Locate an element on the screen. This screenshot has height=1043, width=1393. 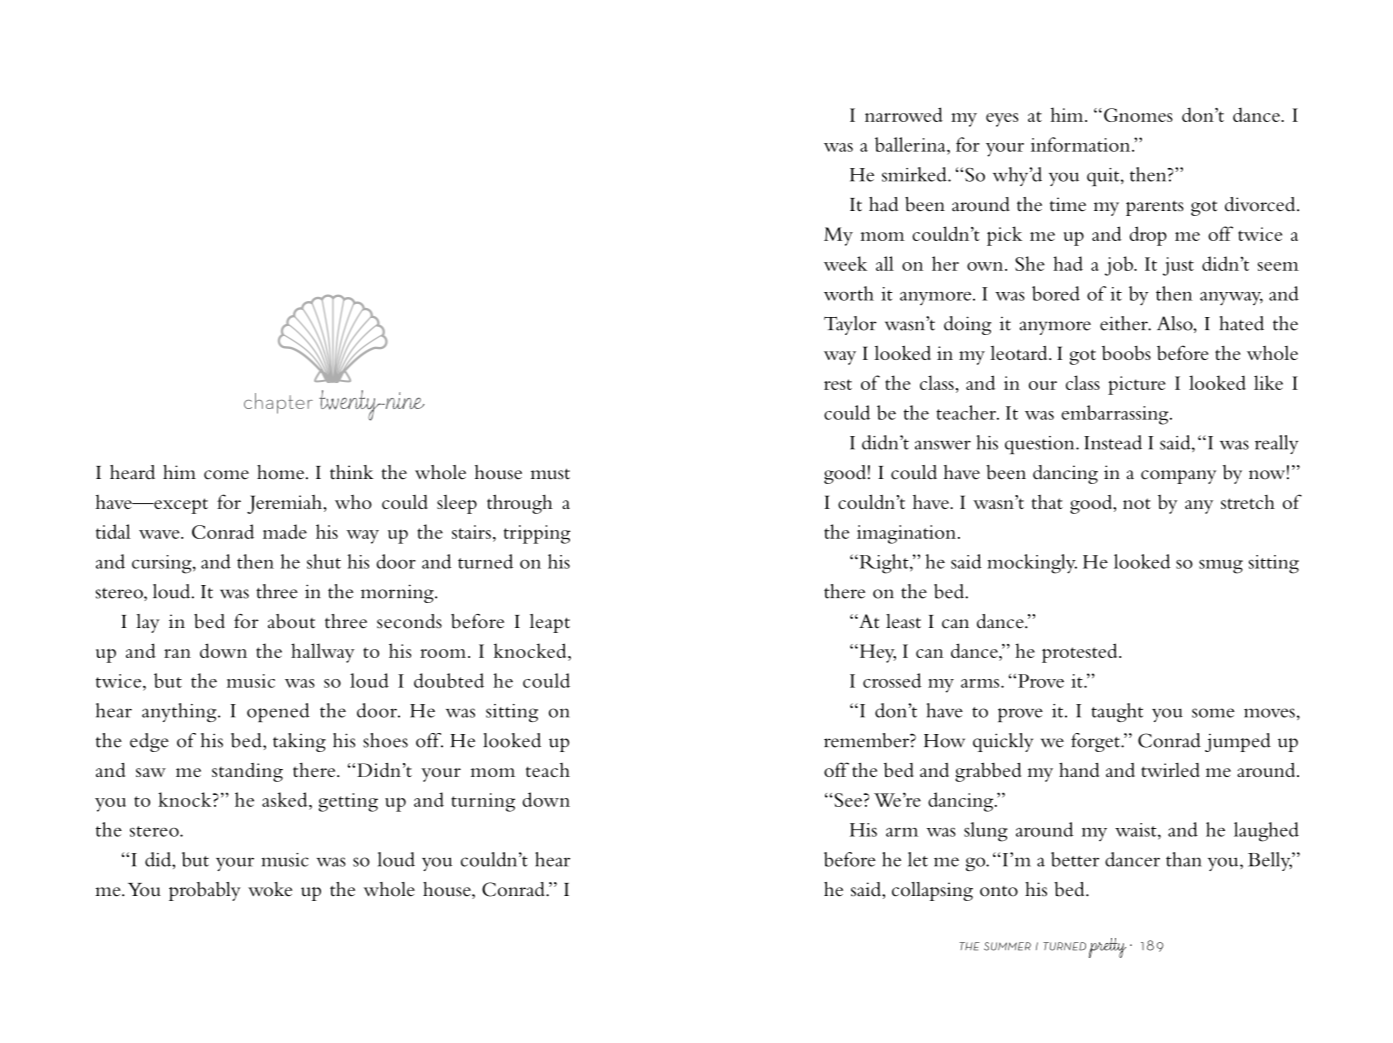
must is located at coordinates (550, 474).
